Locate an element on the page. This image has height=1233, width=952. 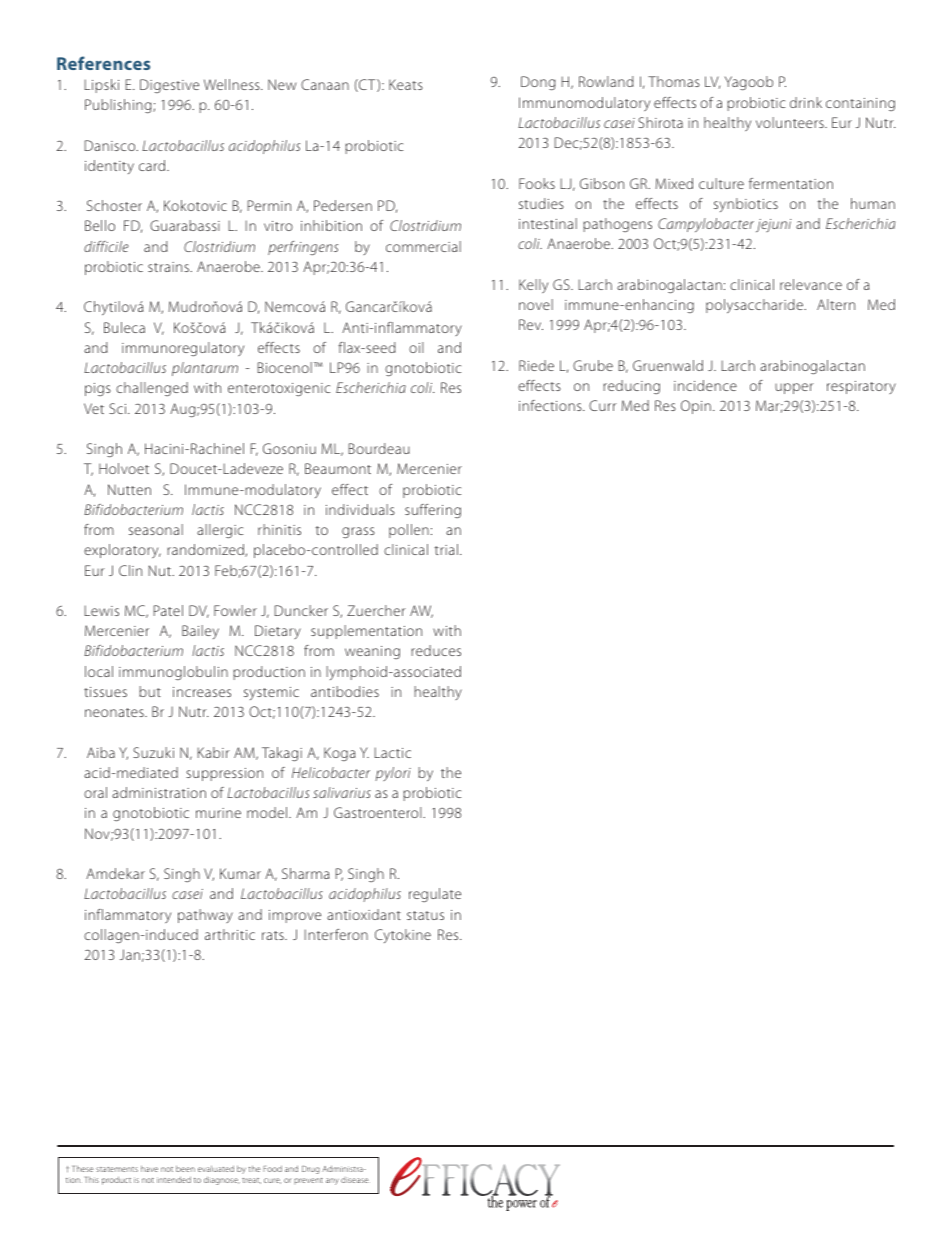
been is located at coordinates (185, 1168).
